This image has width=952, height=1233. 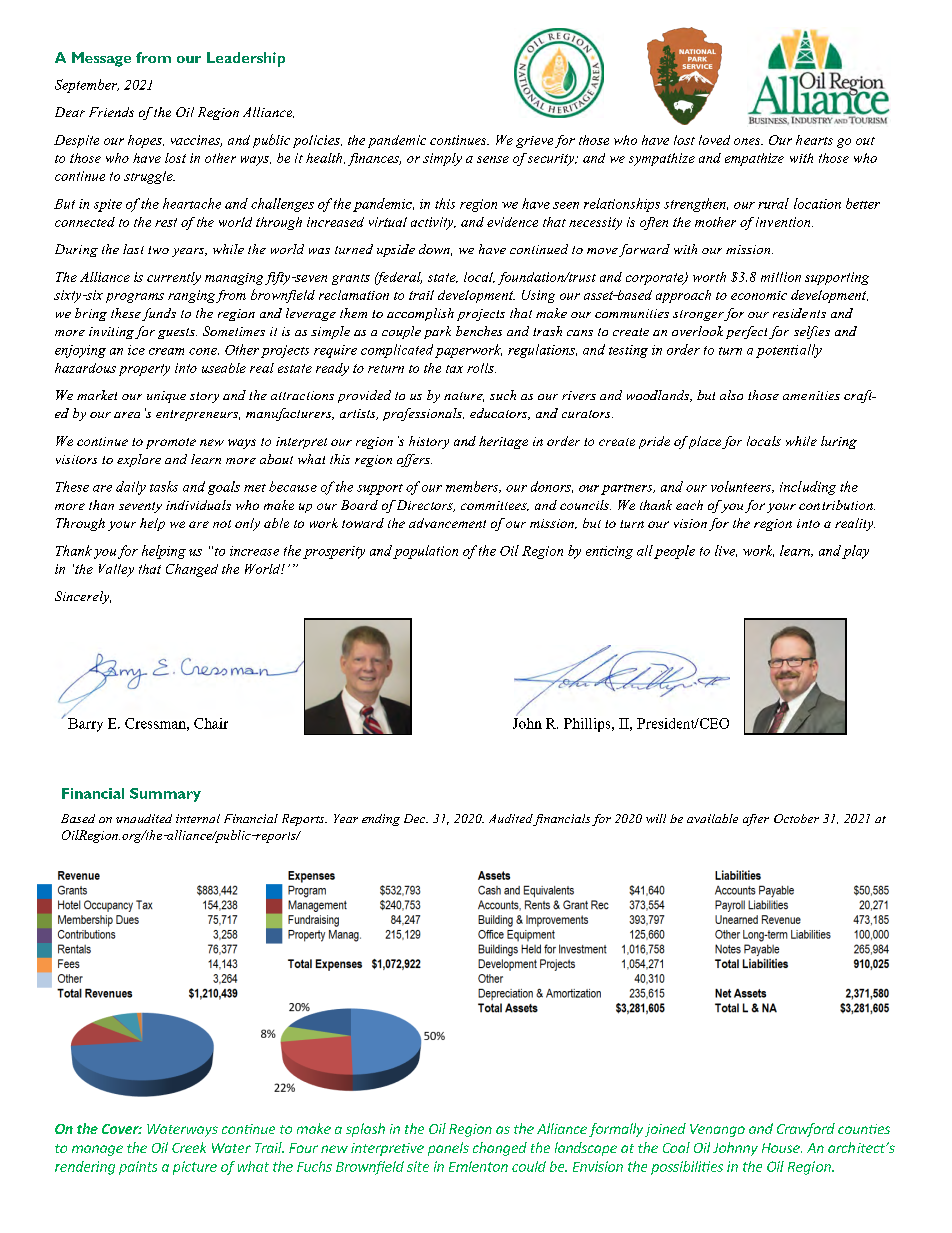 I want to click on live, so click(x=726, y=551).
